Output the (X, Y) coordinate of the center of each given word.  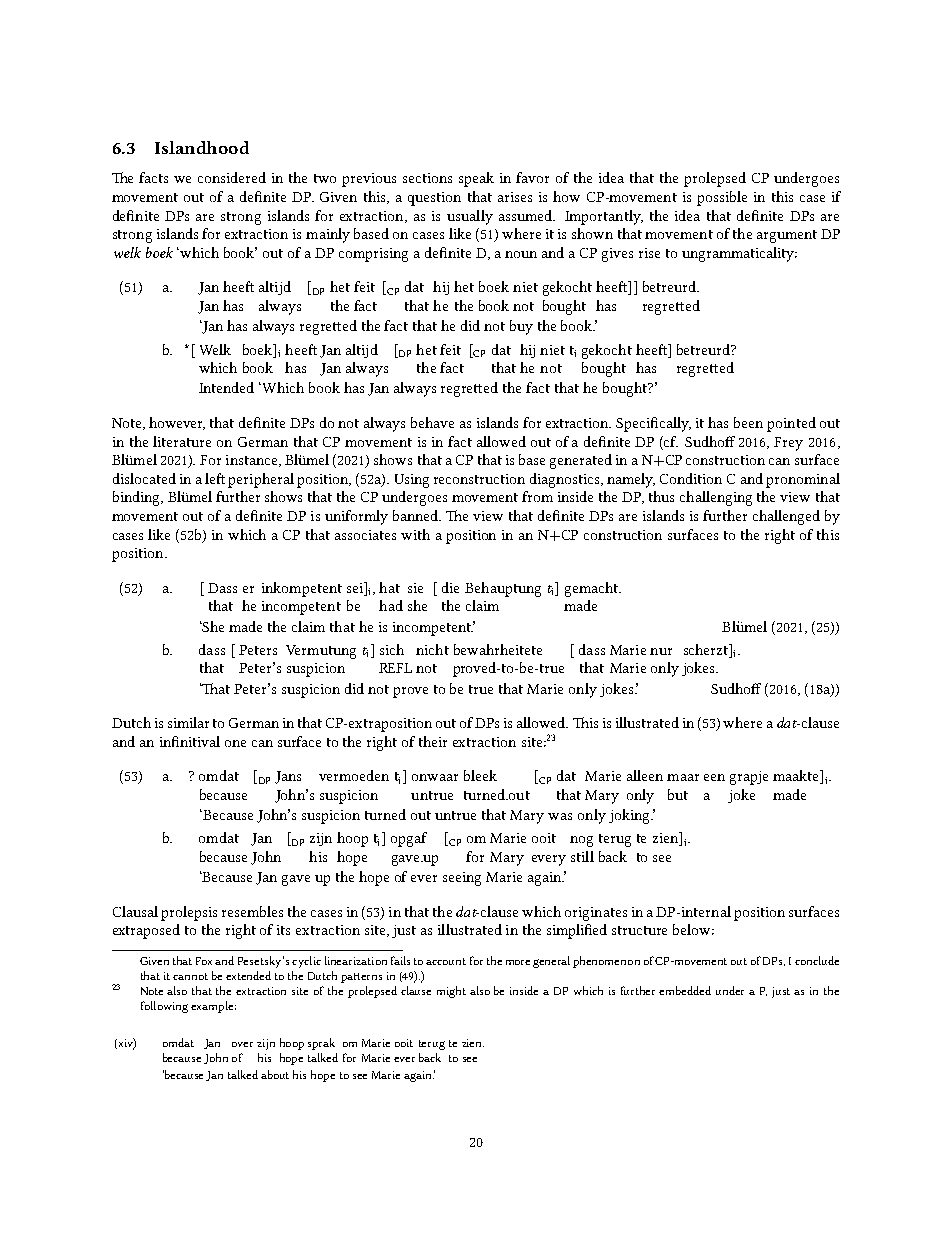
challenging (716, 498)
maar (683, 777)
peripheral (261, 480)
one (235, 743)
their (433, 741)
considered (232, 177)
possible (722, 198)
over (242, 1044)
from (537, 496)
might (451, 992)
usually (470, 217)
